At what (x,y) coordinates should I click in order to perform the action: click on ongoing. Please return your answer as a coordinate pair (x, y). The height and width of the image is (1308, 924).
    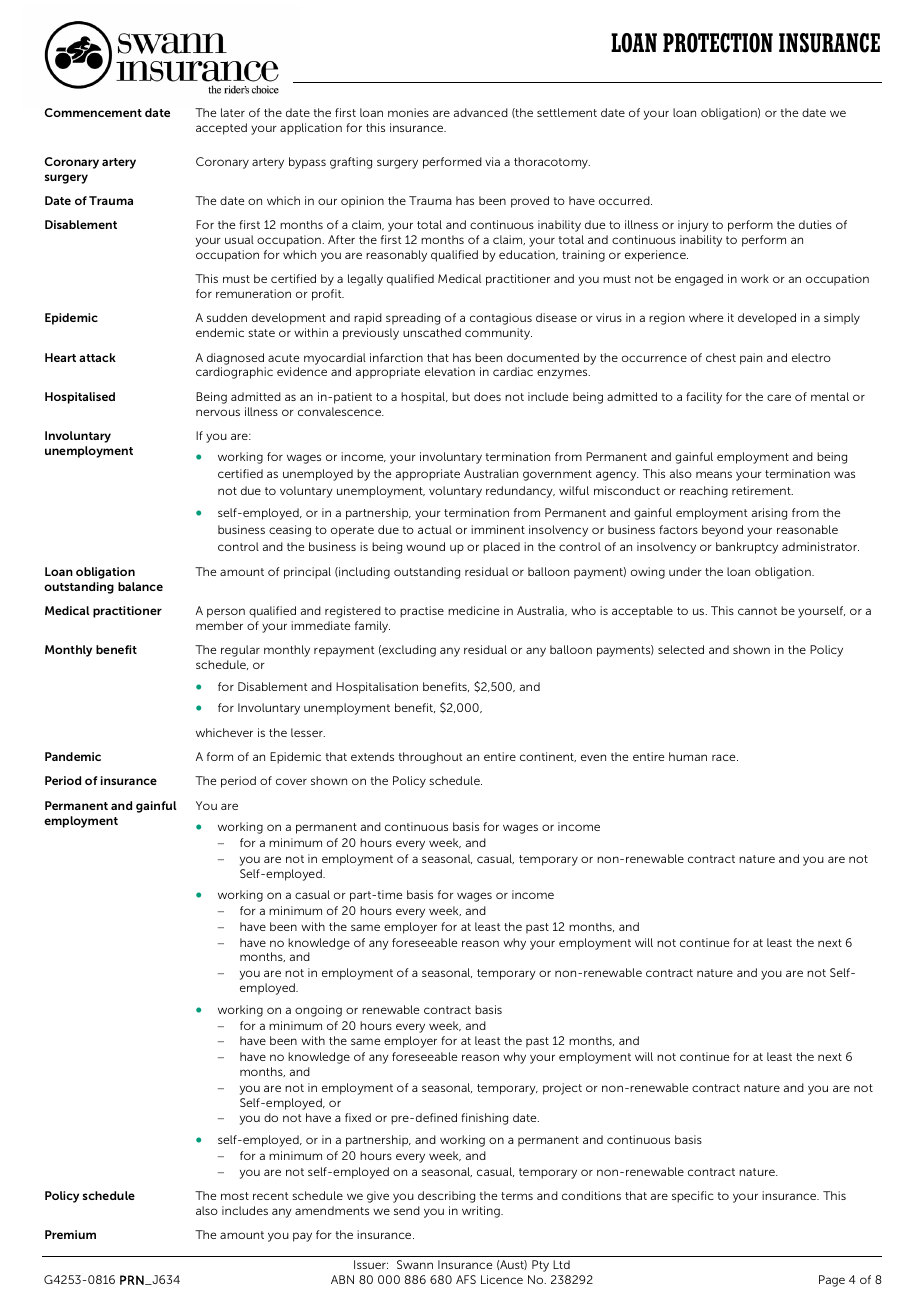
    Looking at the image, I should click on (318, 1011).
